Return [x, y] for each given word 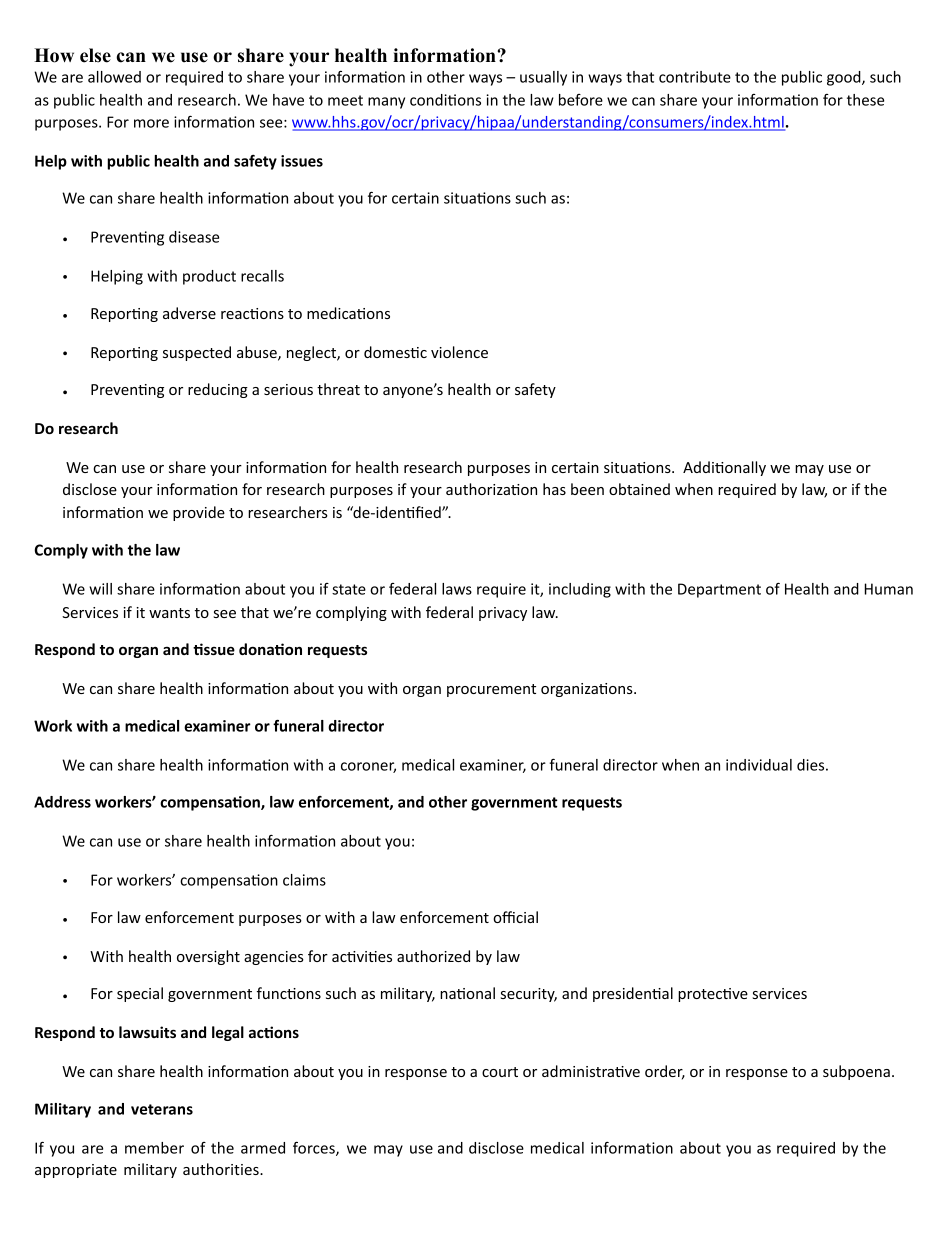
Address [62, 802]
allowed [114, 77]
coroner [368, 767]
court [500, 1072]
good [845, 78]
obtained [639, 489]
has [554, 489]
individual [759, 765]
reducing [218, 390]
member [154, 1148]
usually [543, 78]
